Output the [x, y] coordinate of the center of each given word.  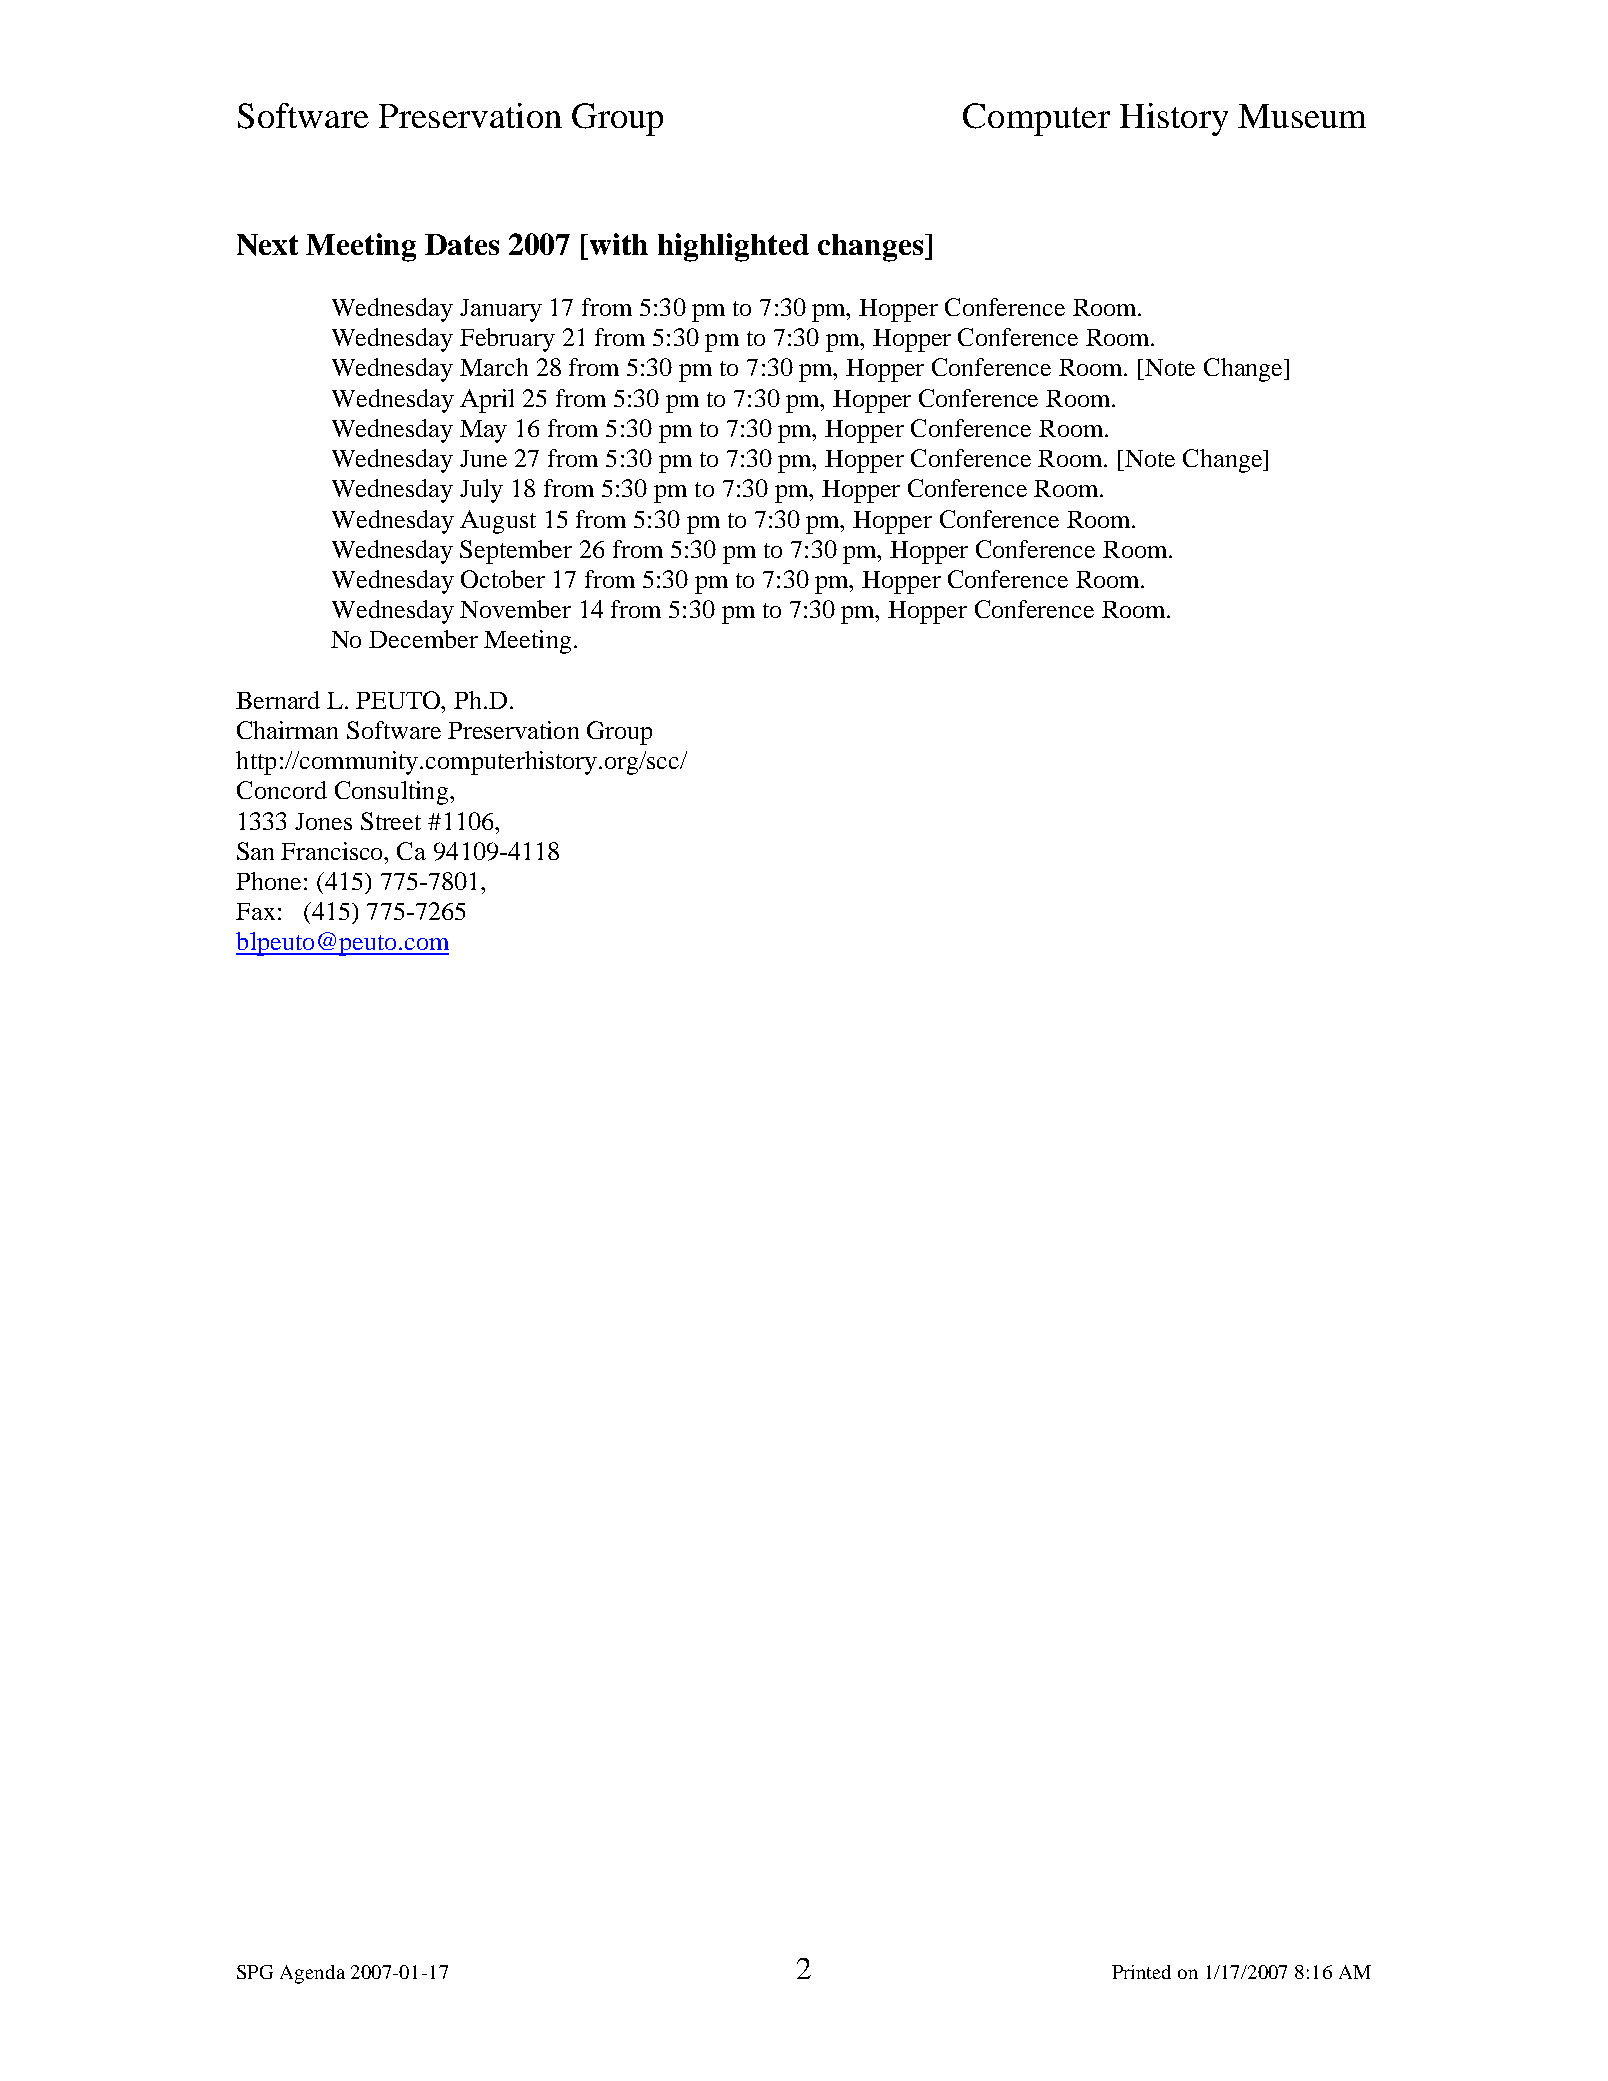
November [515, 609]
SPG [255, 1972]
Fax [255, 911]
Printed [1141, 1972]
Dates [462, 244]
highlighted [733, 247]
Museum [1302, 116]
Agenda [312, 1974]
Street [391, 821]
